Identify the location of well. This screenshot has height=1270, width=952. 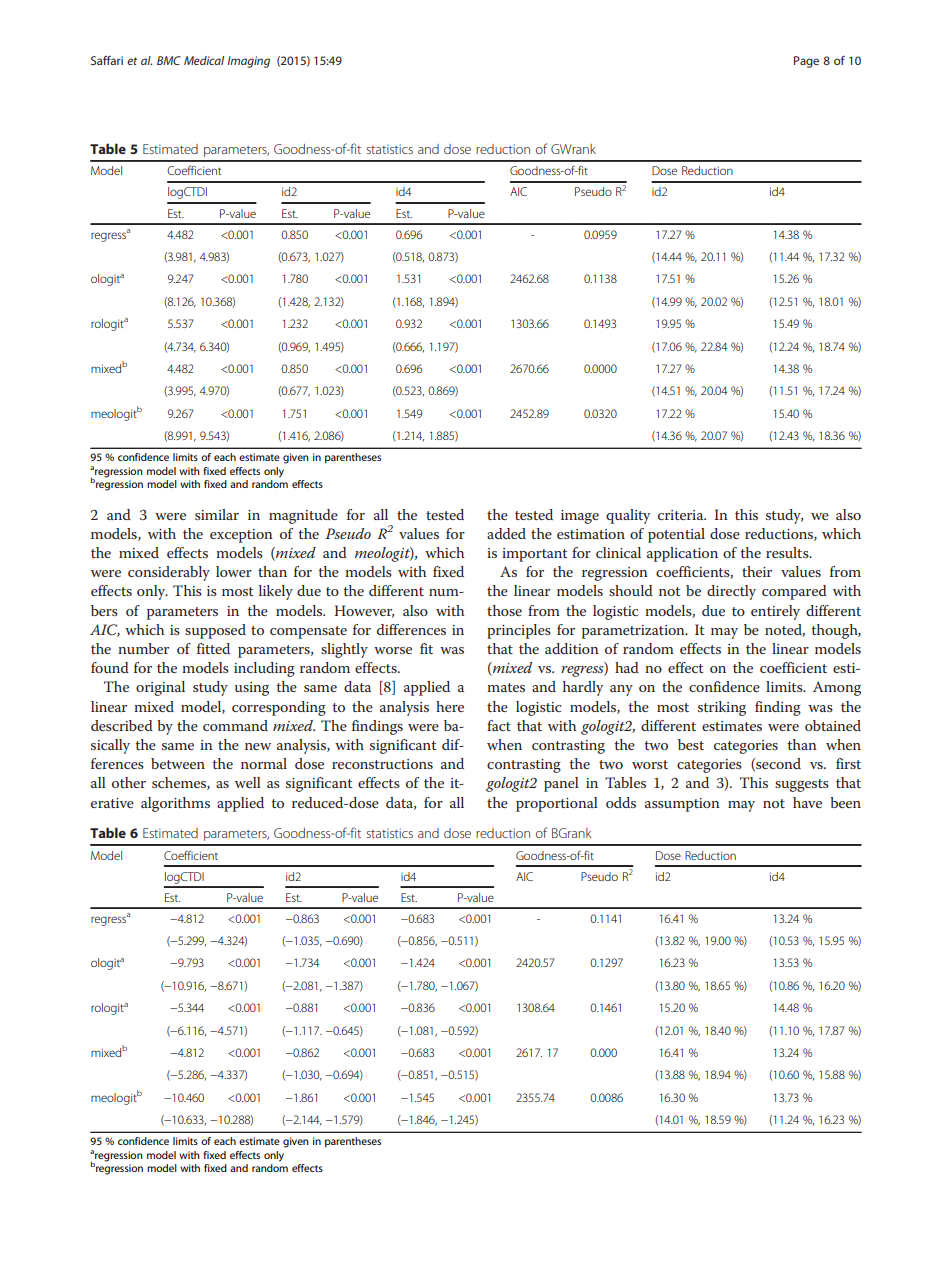
(248, 782).
